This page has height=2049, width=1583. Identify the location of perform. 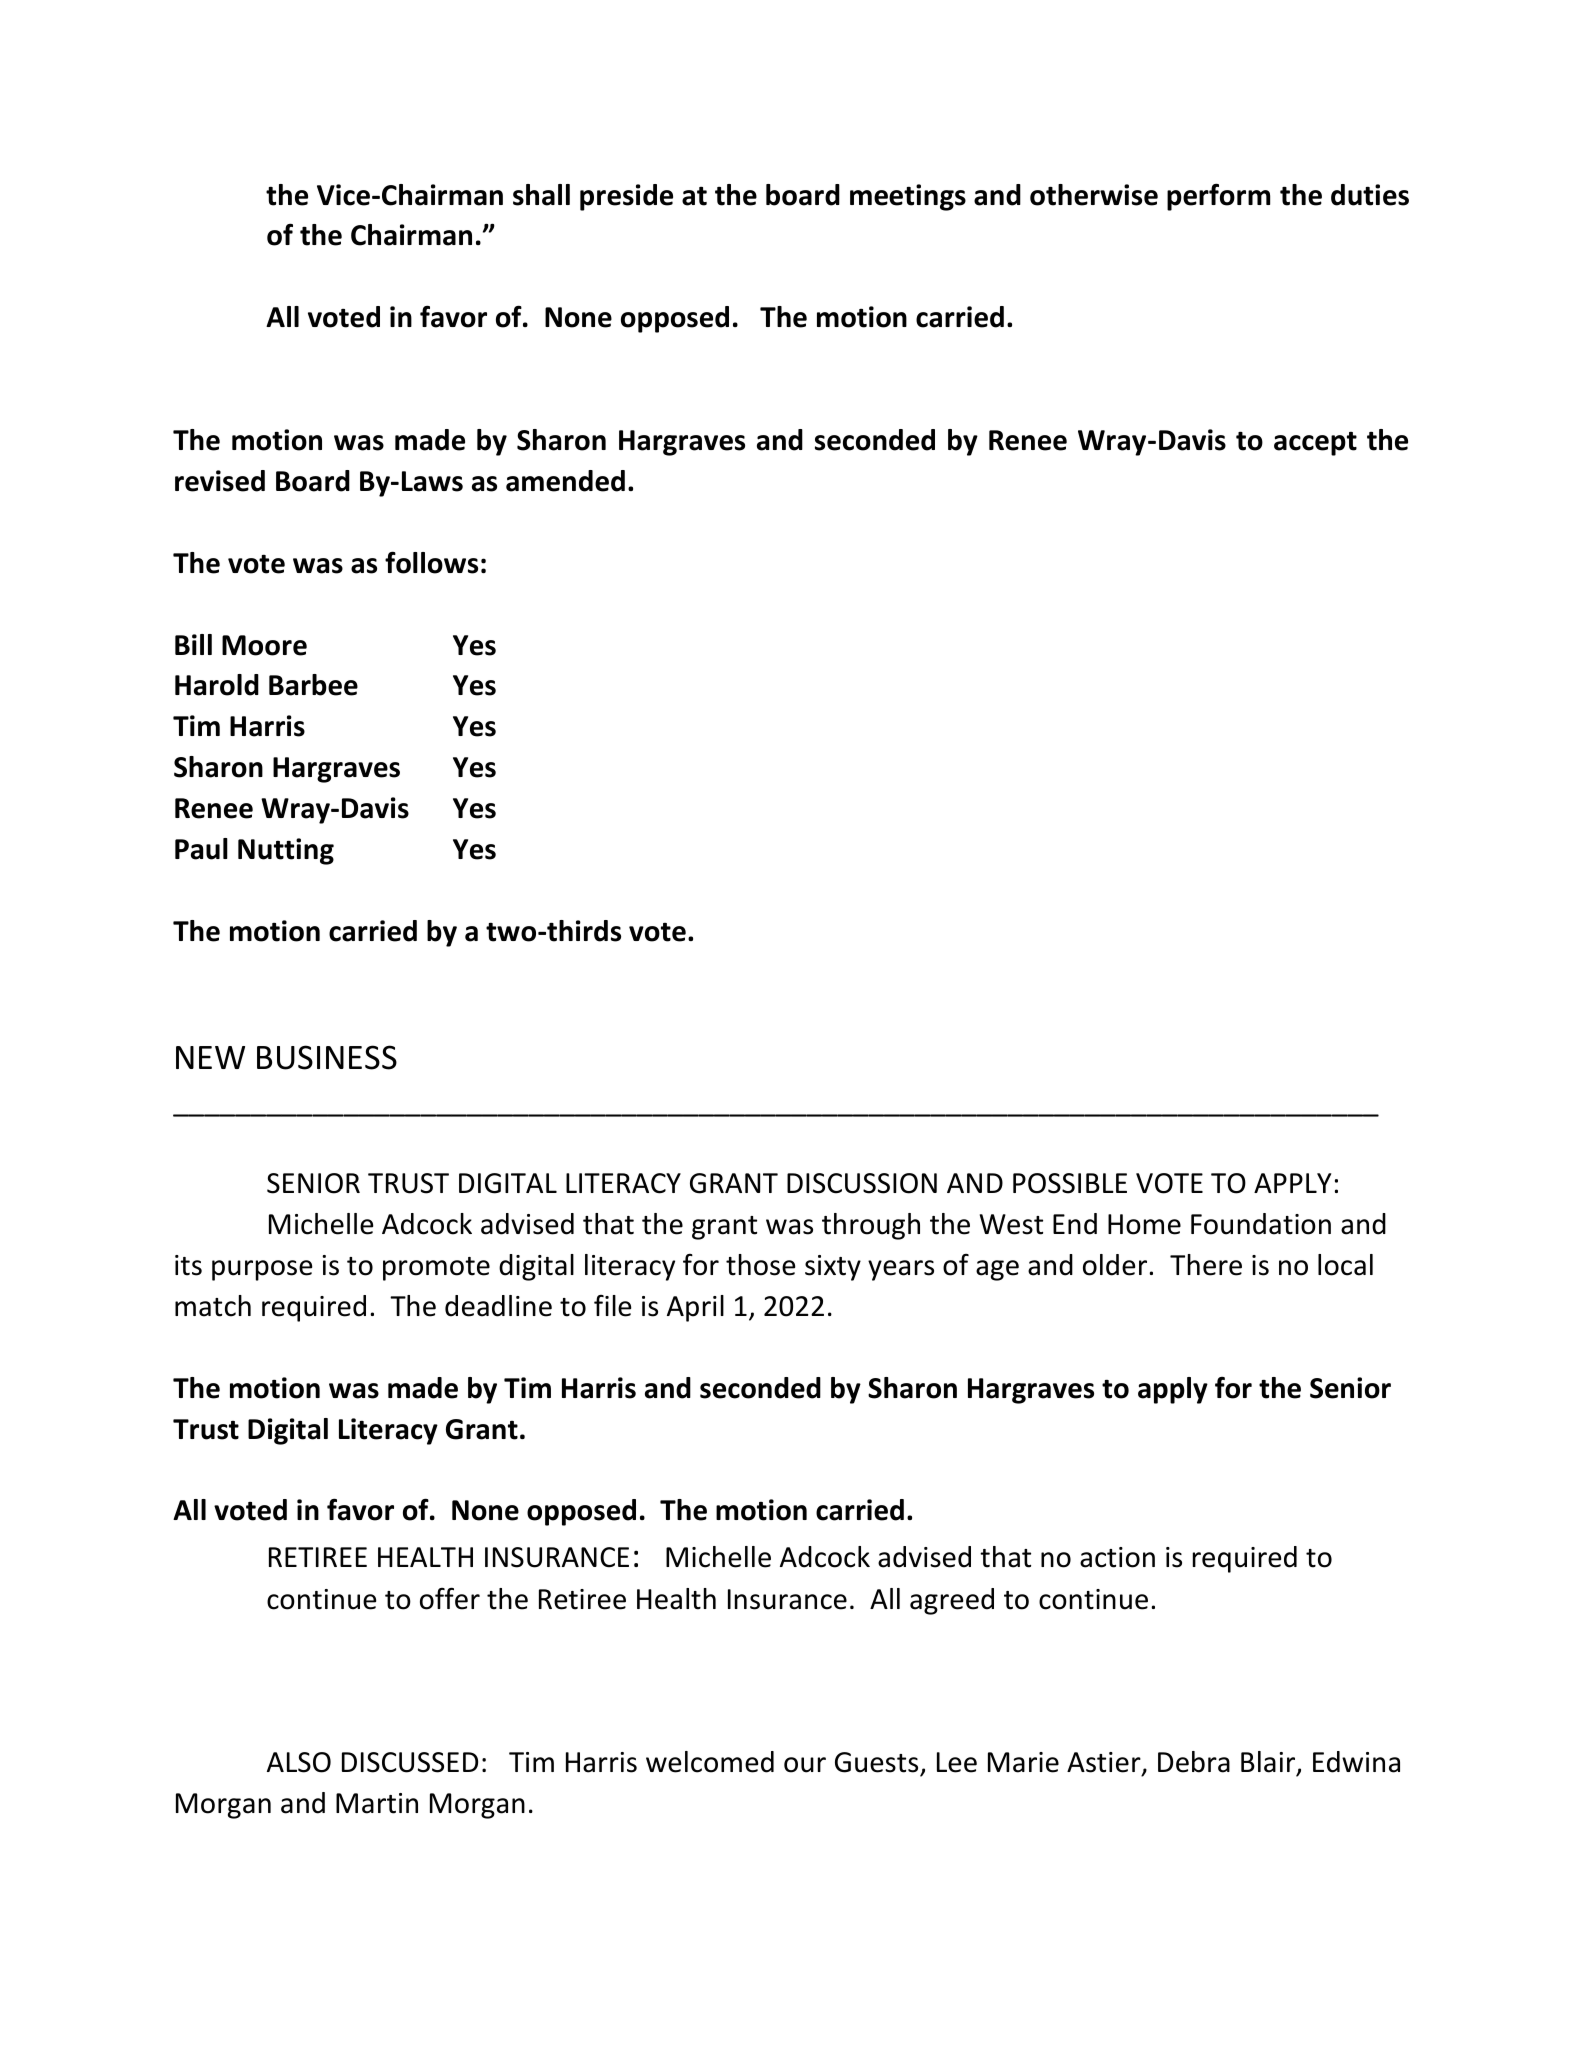
(1218, 197).
